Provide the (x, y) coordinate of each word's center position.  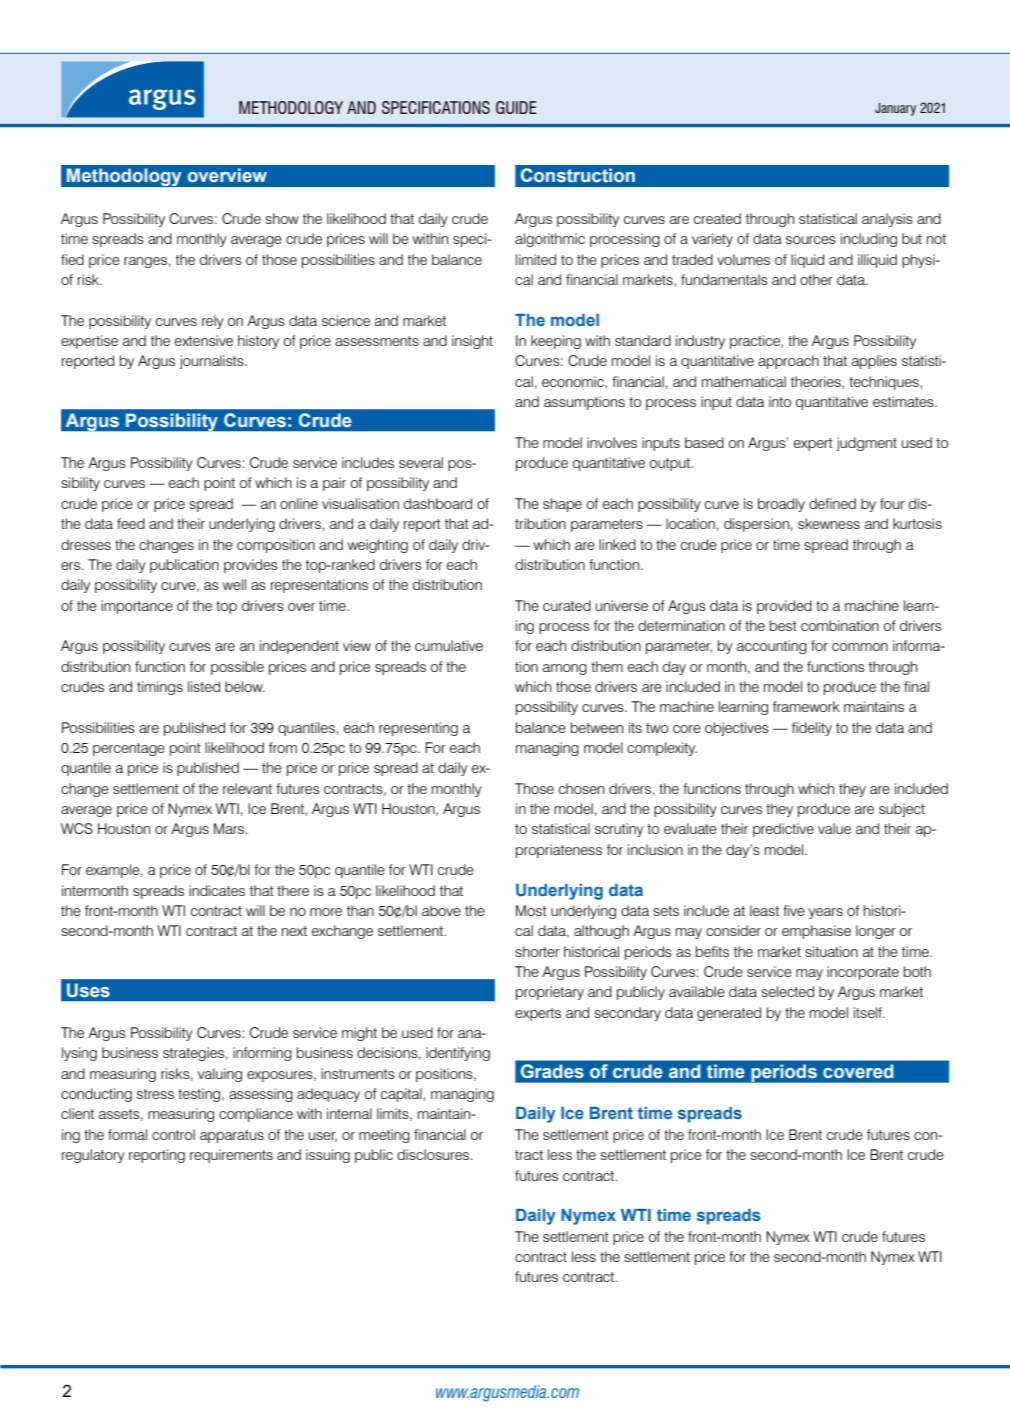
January (895, 109)
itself (869, 1012)
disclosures (434, 1154)
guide (516, 107)
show (282, 218)
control (173, 1134)
